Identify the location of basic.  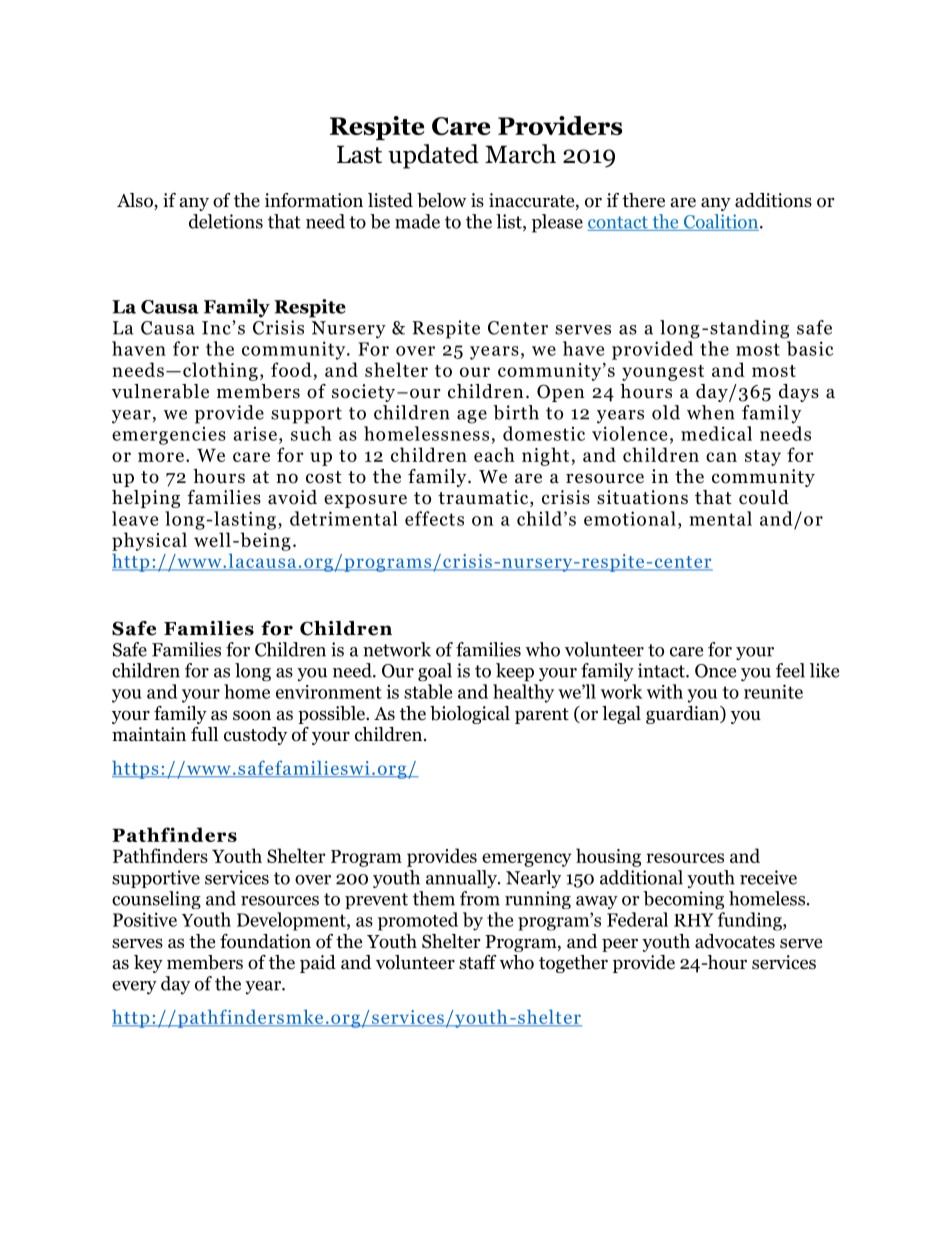
(810, 348).
